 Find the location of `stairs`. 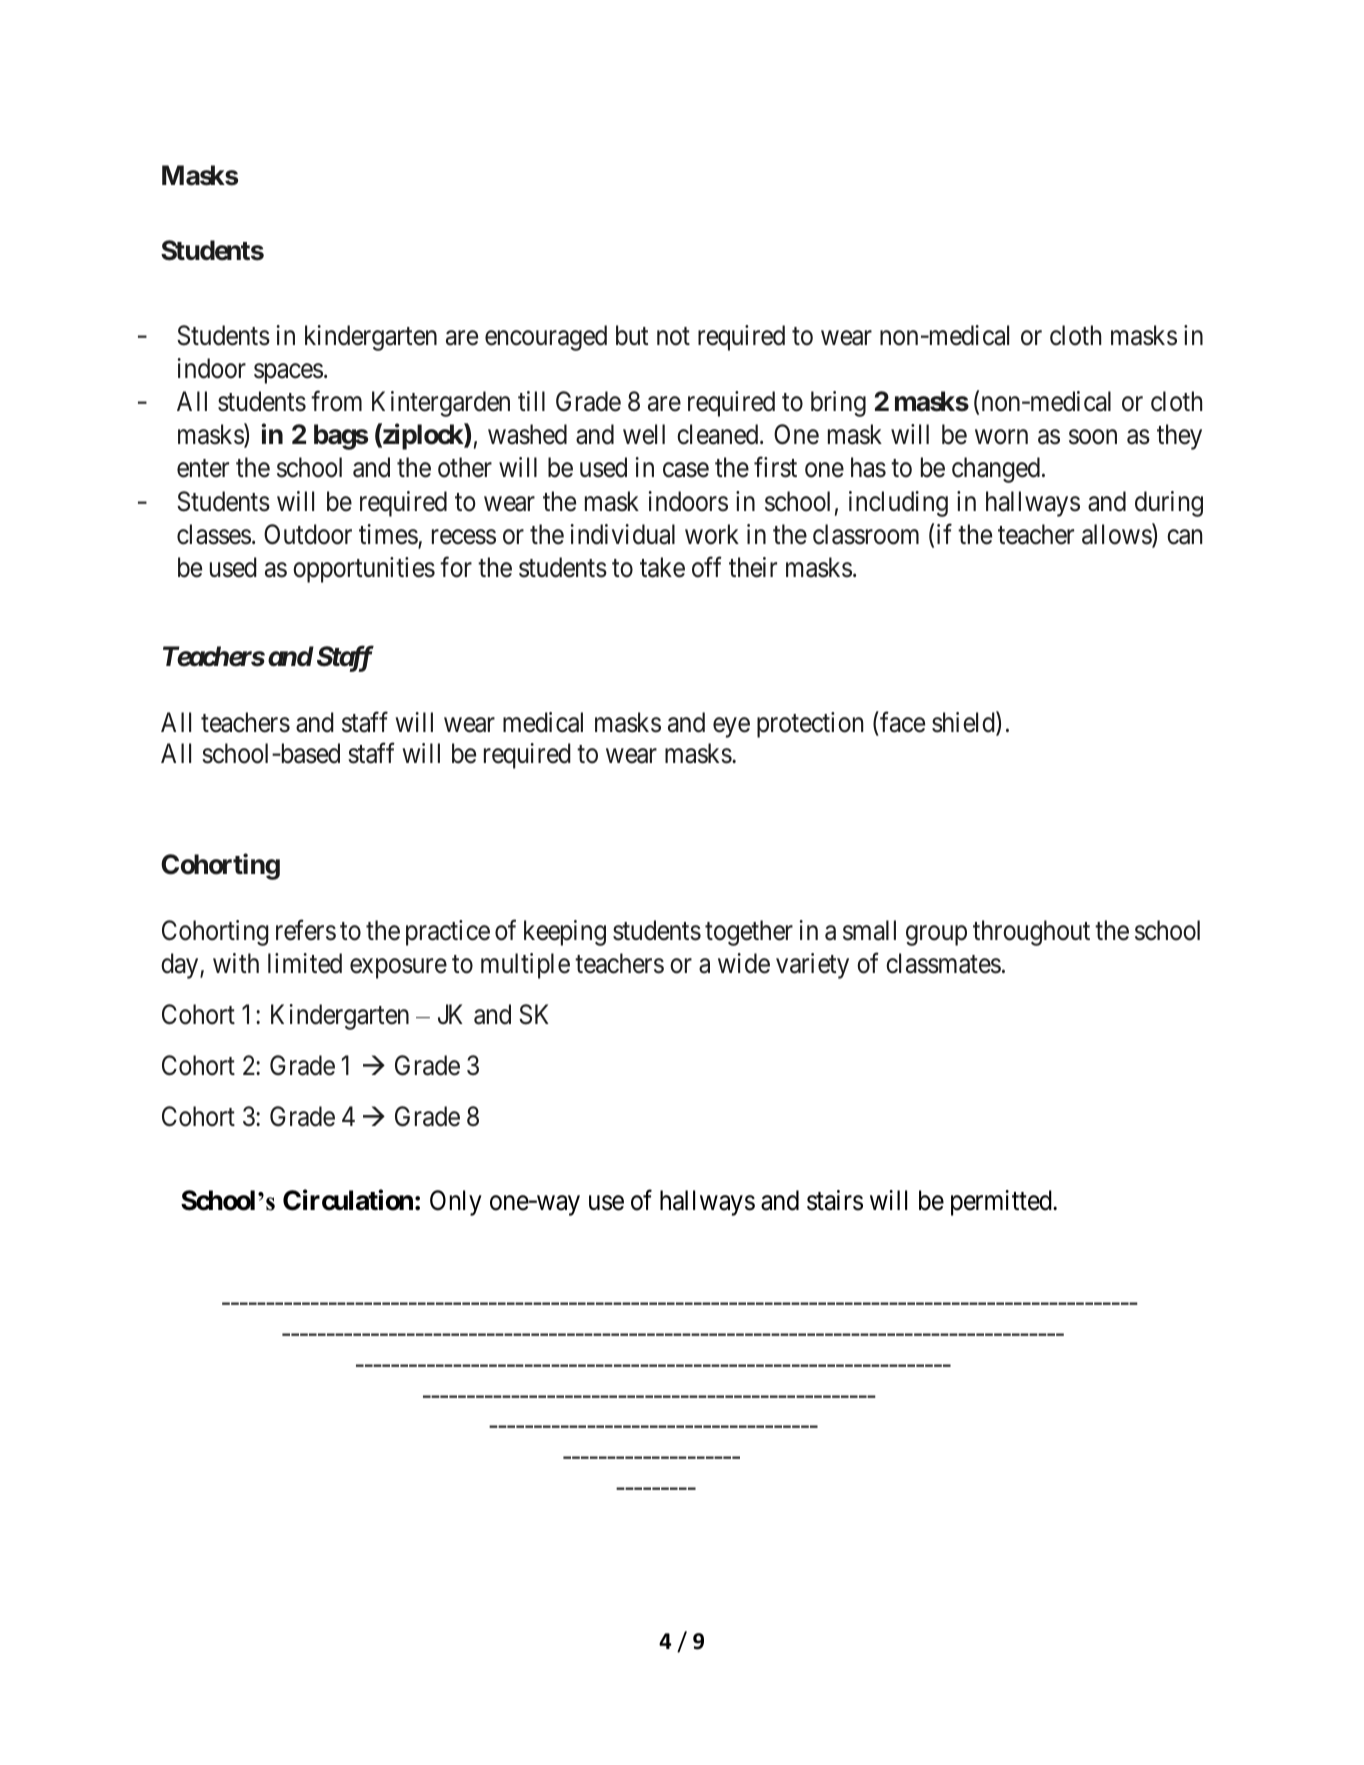

stairs is located at coordinates (835, 1200).
